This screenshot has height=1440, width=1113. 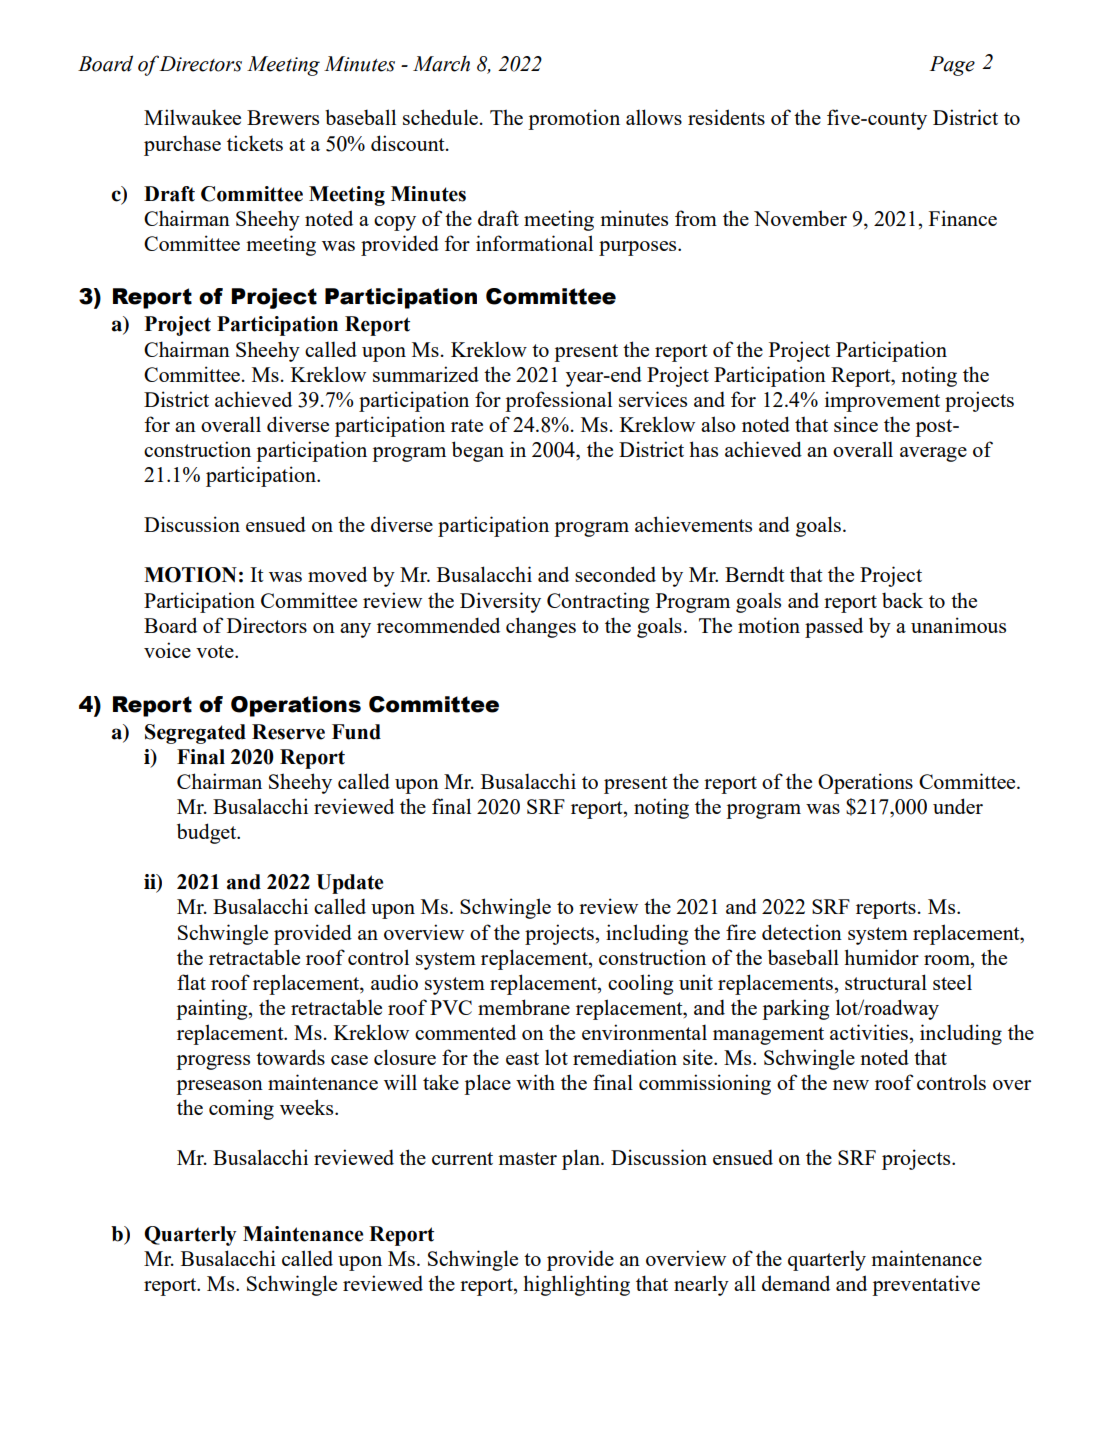 I want to click on detection, so click(x=802, y=932).
